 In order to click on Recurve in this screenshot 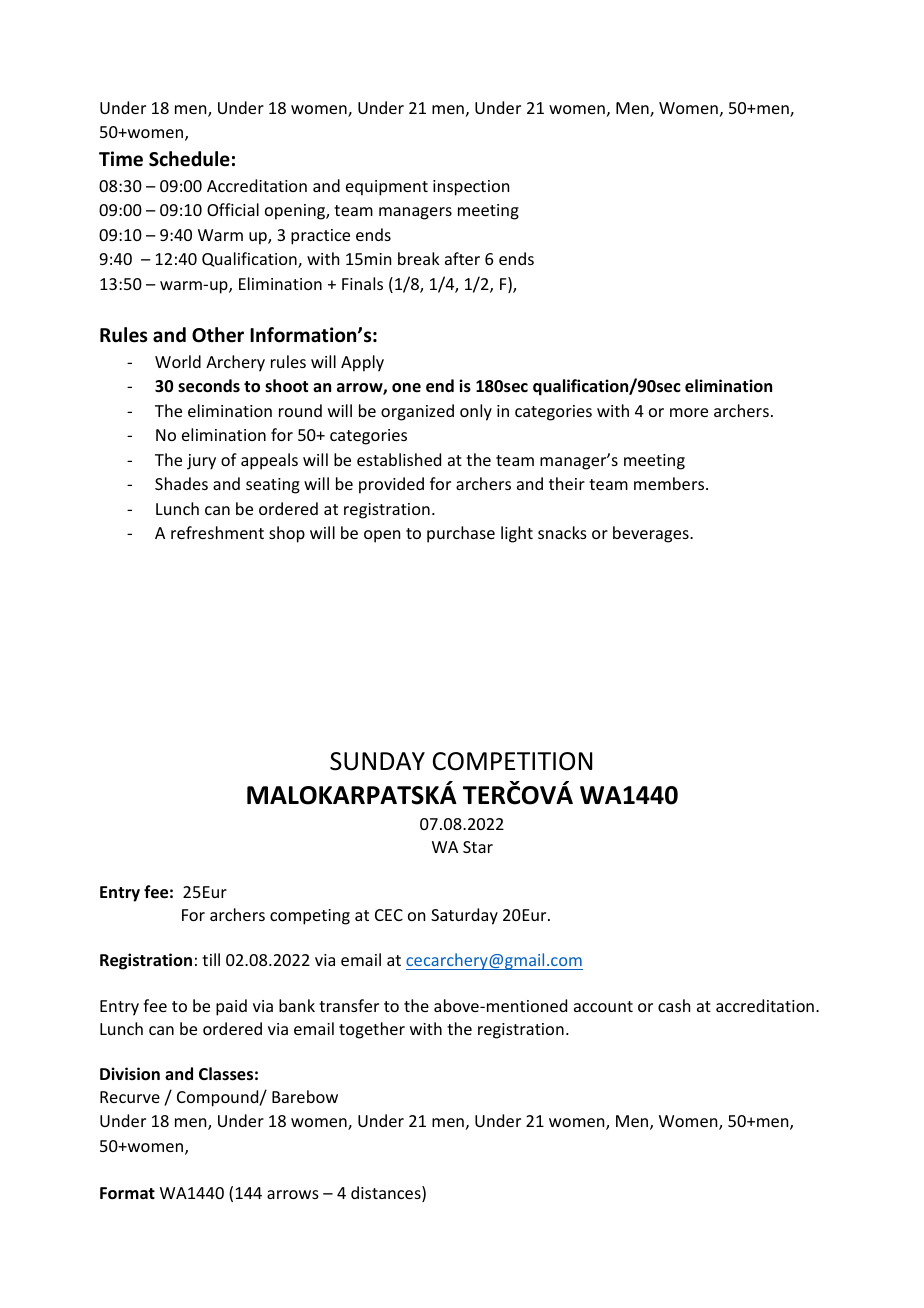, I will do `click(130, 1097)`.
